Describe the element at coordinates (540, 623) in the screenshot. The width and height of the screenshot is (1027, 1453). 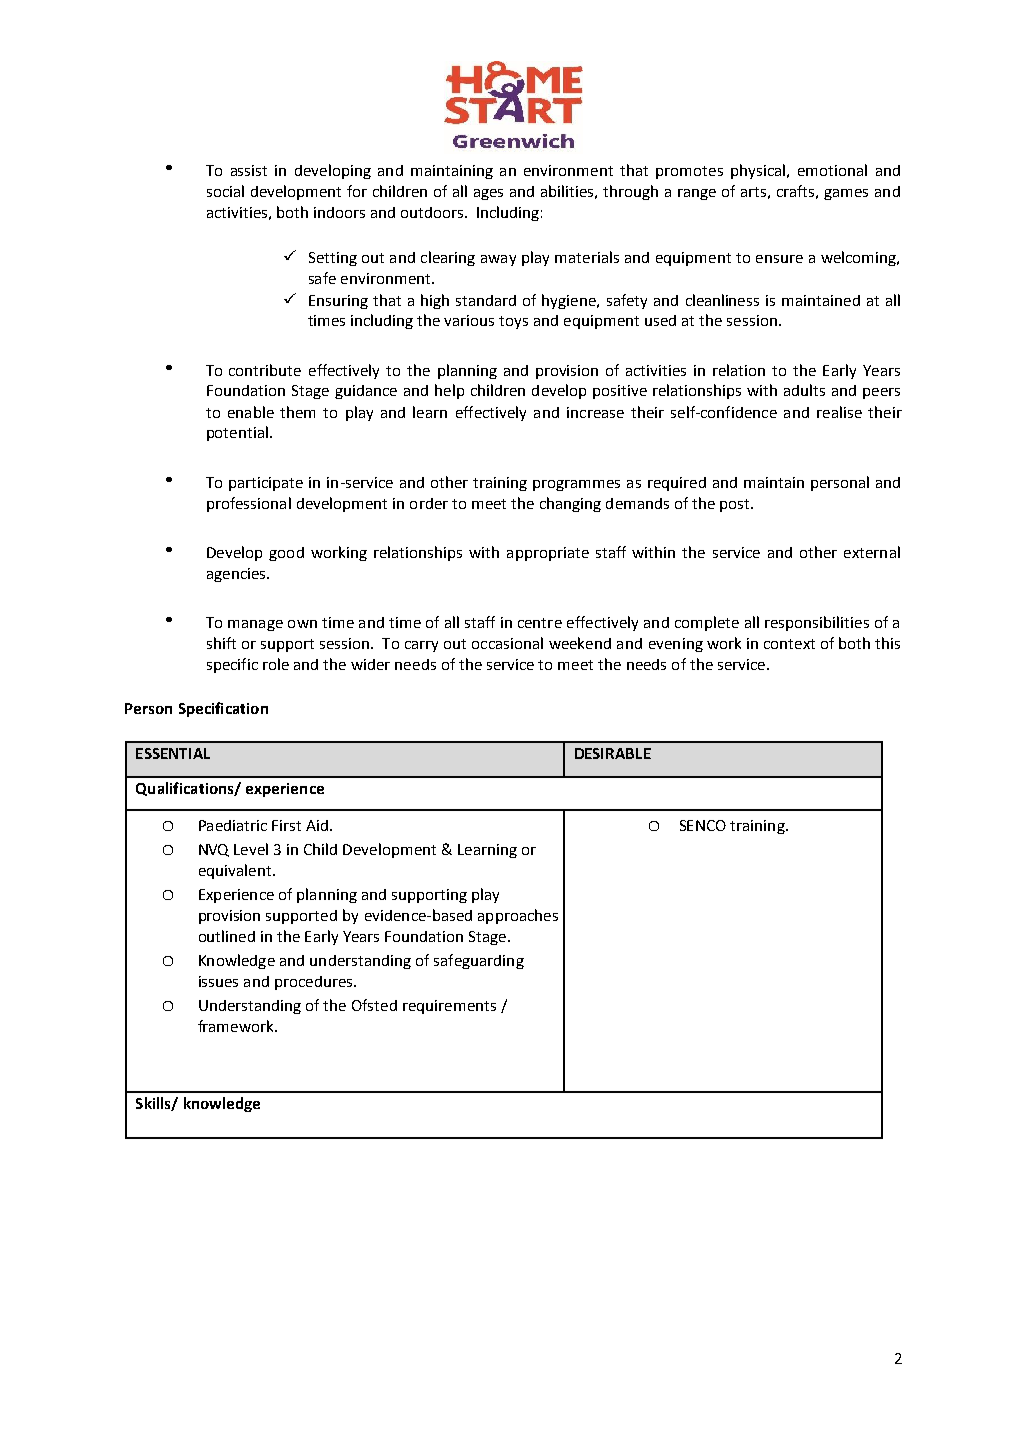
I see `centre` at that location.
